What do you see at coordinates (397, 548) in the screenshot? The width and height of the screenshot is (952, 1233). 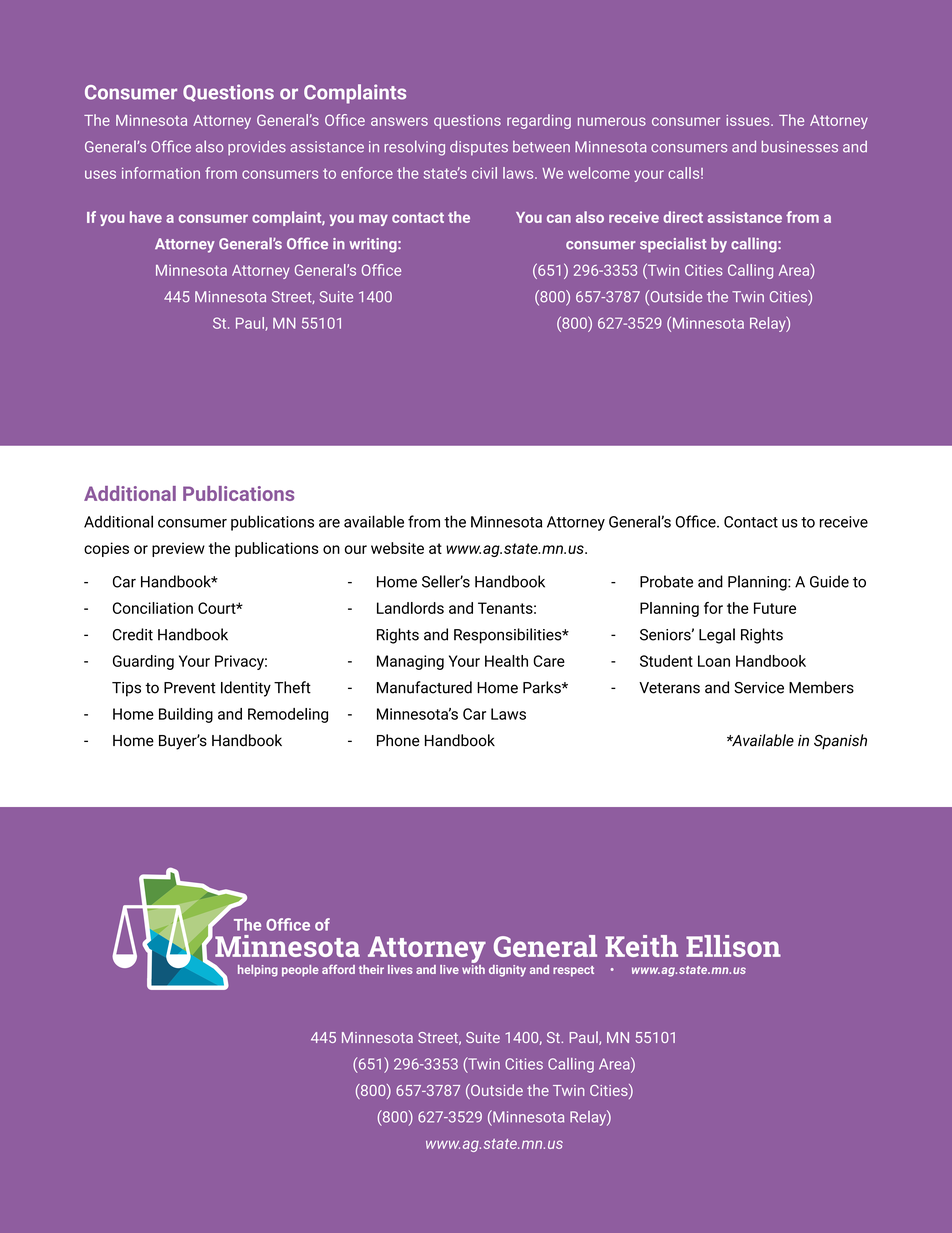 I see `website` at bounding box center [397, 548].
